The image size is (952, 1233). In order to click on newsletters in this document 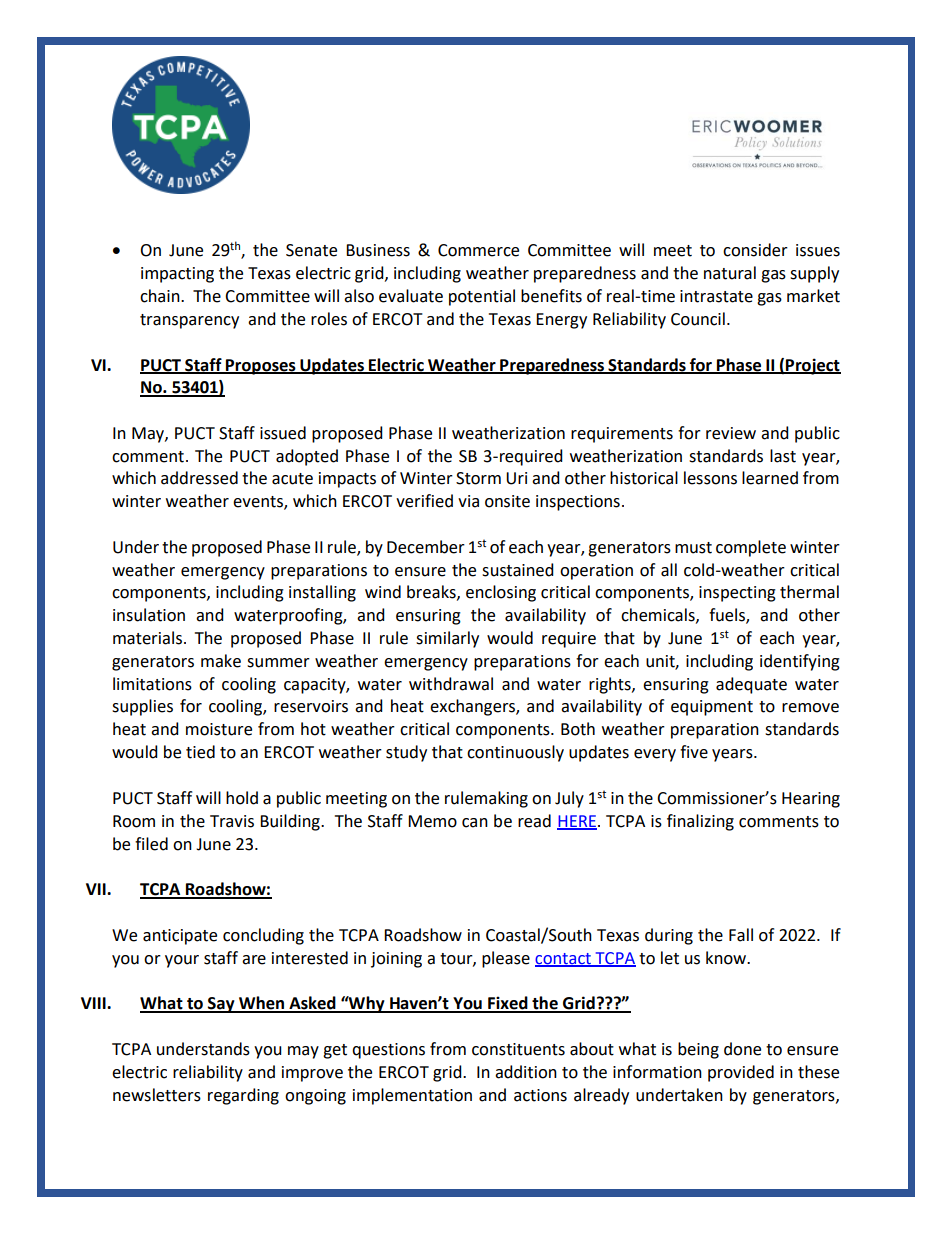, I will do `click(157, 1095)`.
